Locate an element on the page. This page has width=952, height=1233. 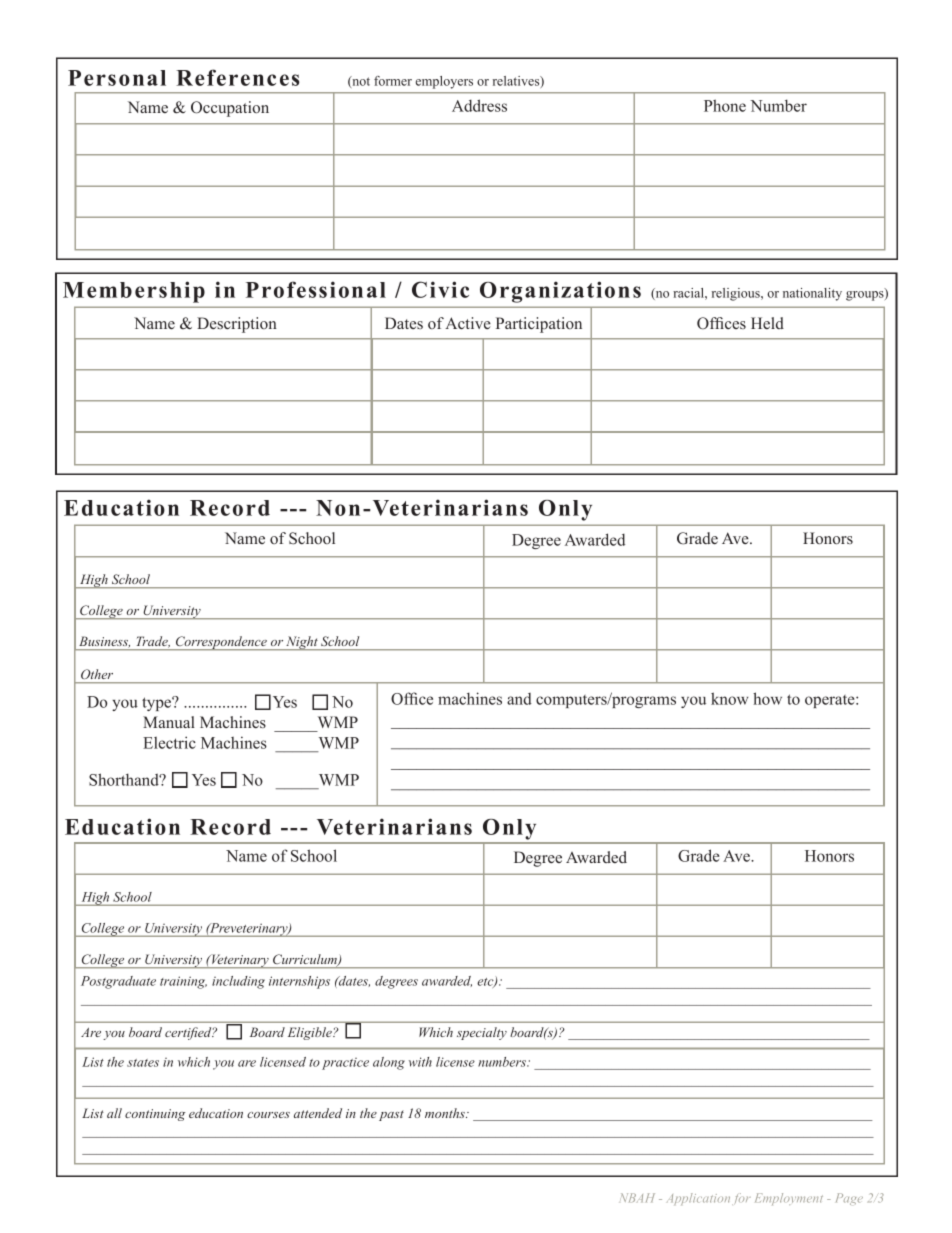
Phone is located at coordinates (725, 105).
